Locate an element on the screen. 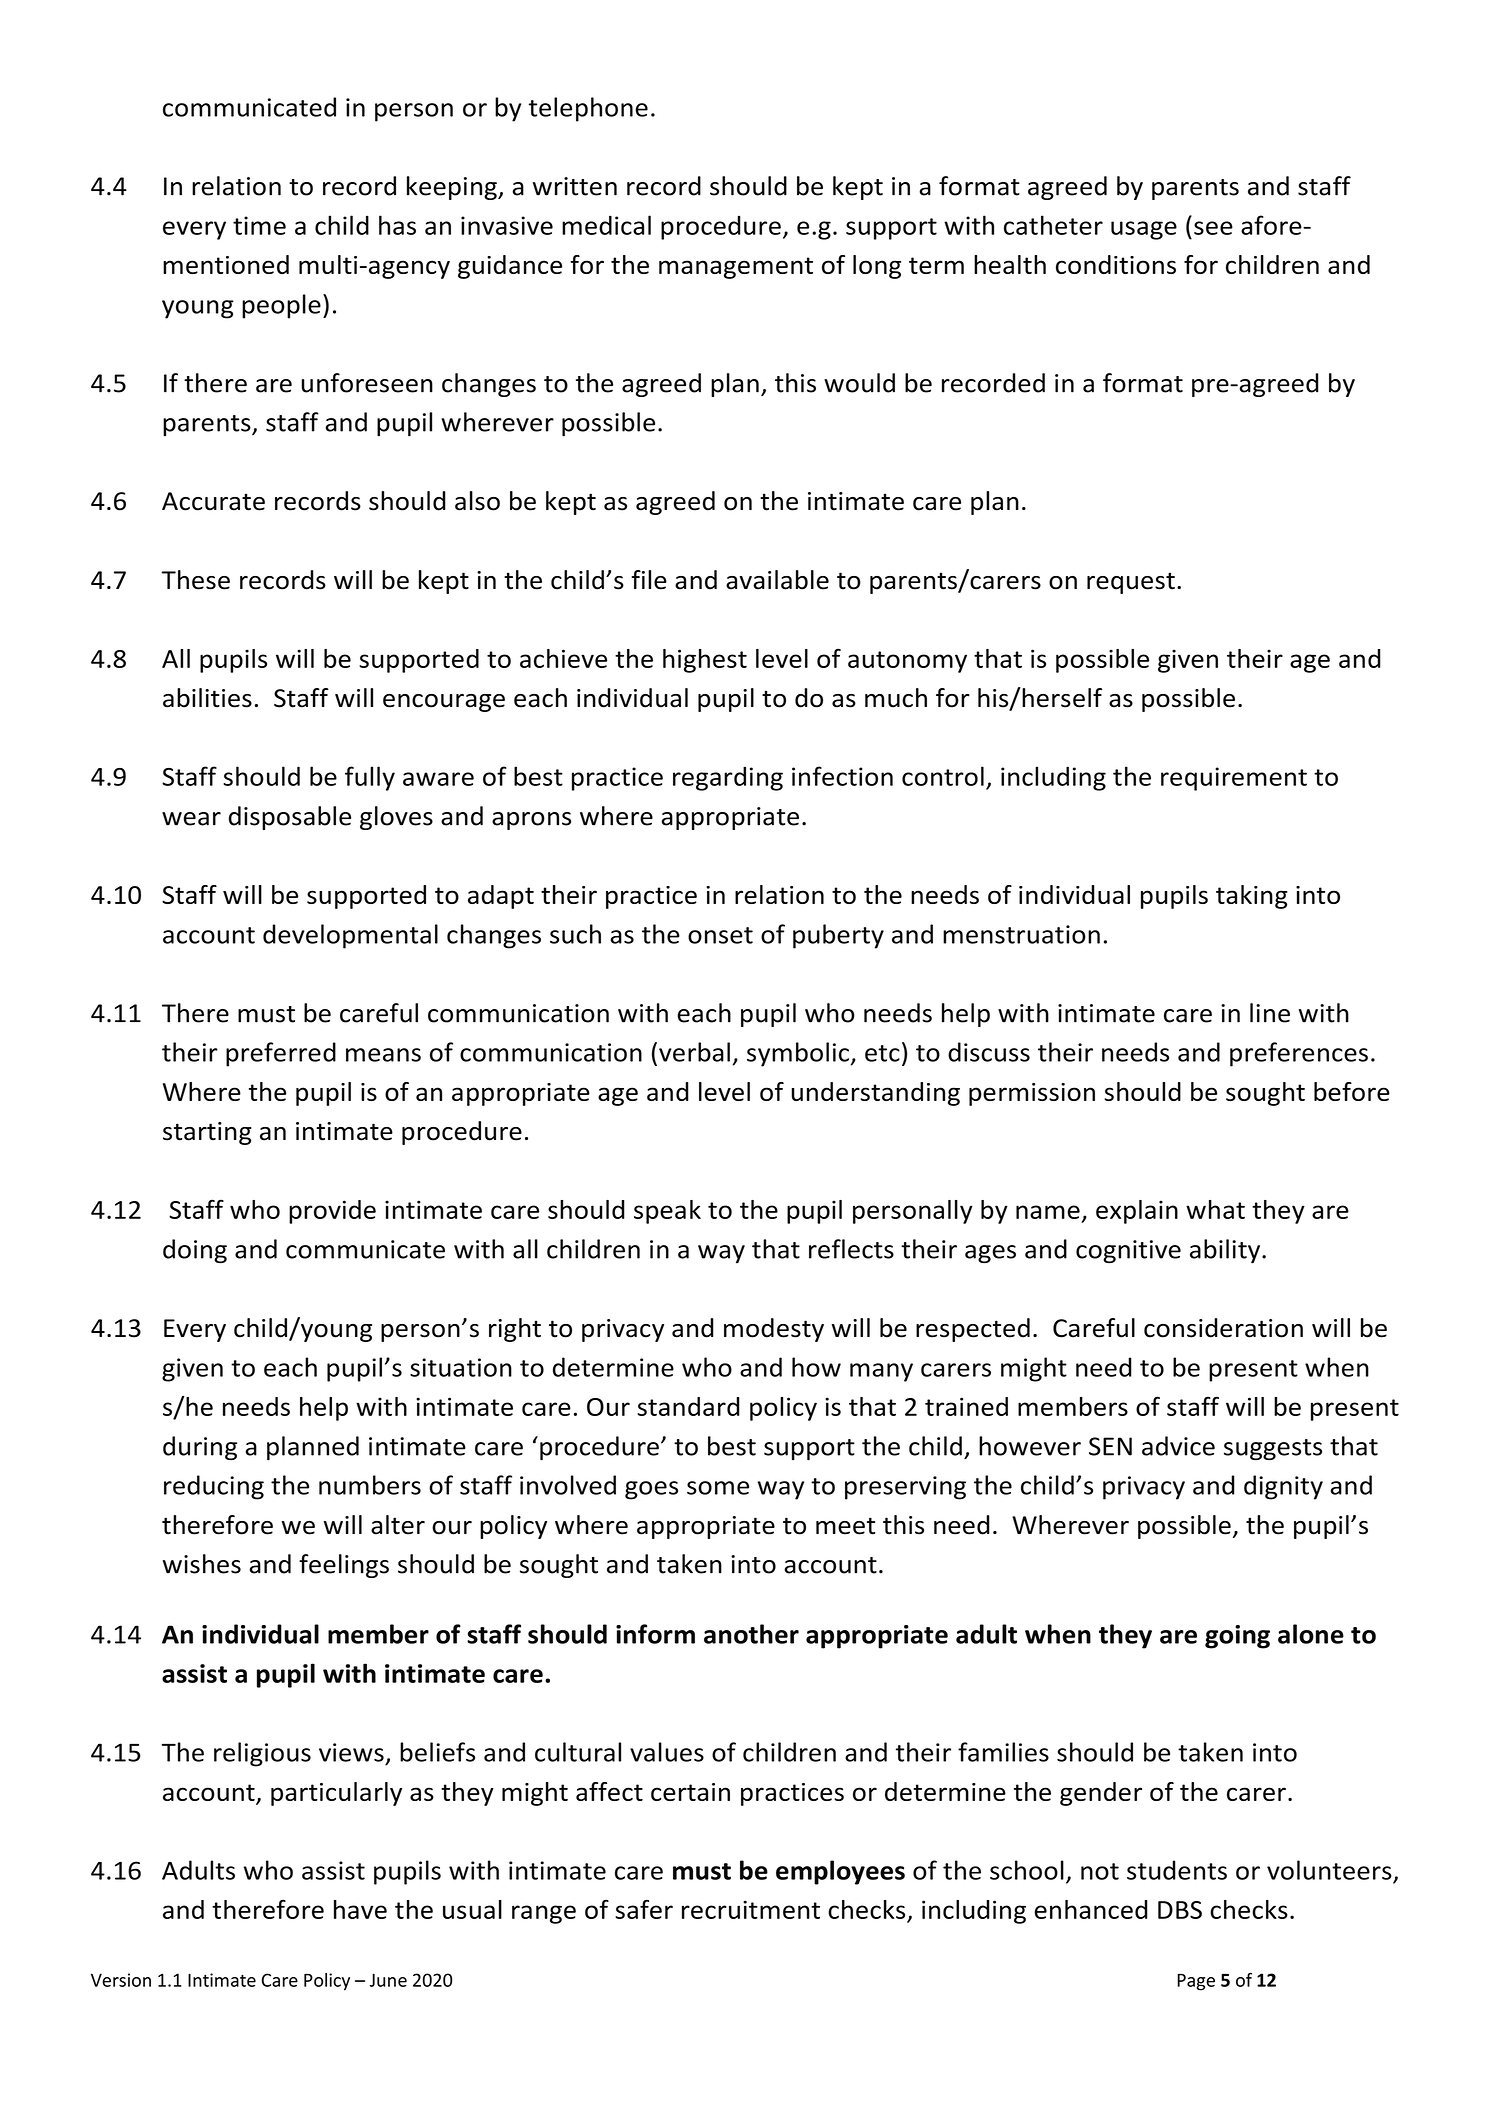  onset is located at coordinates (720, 935).
